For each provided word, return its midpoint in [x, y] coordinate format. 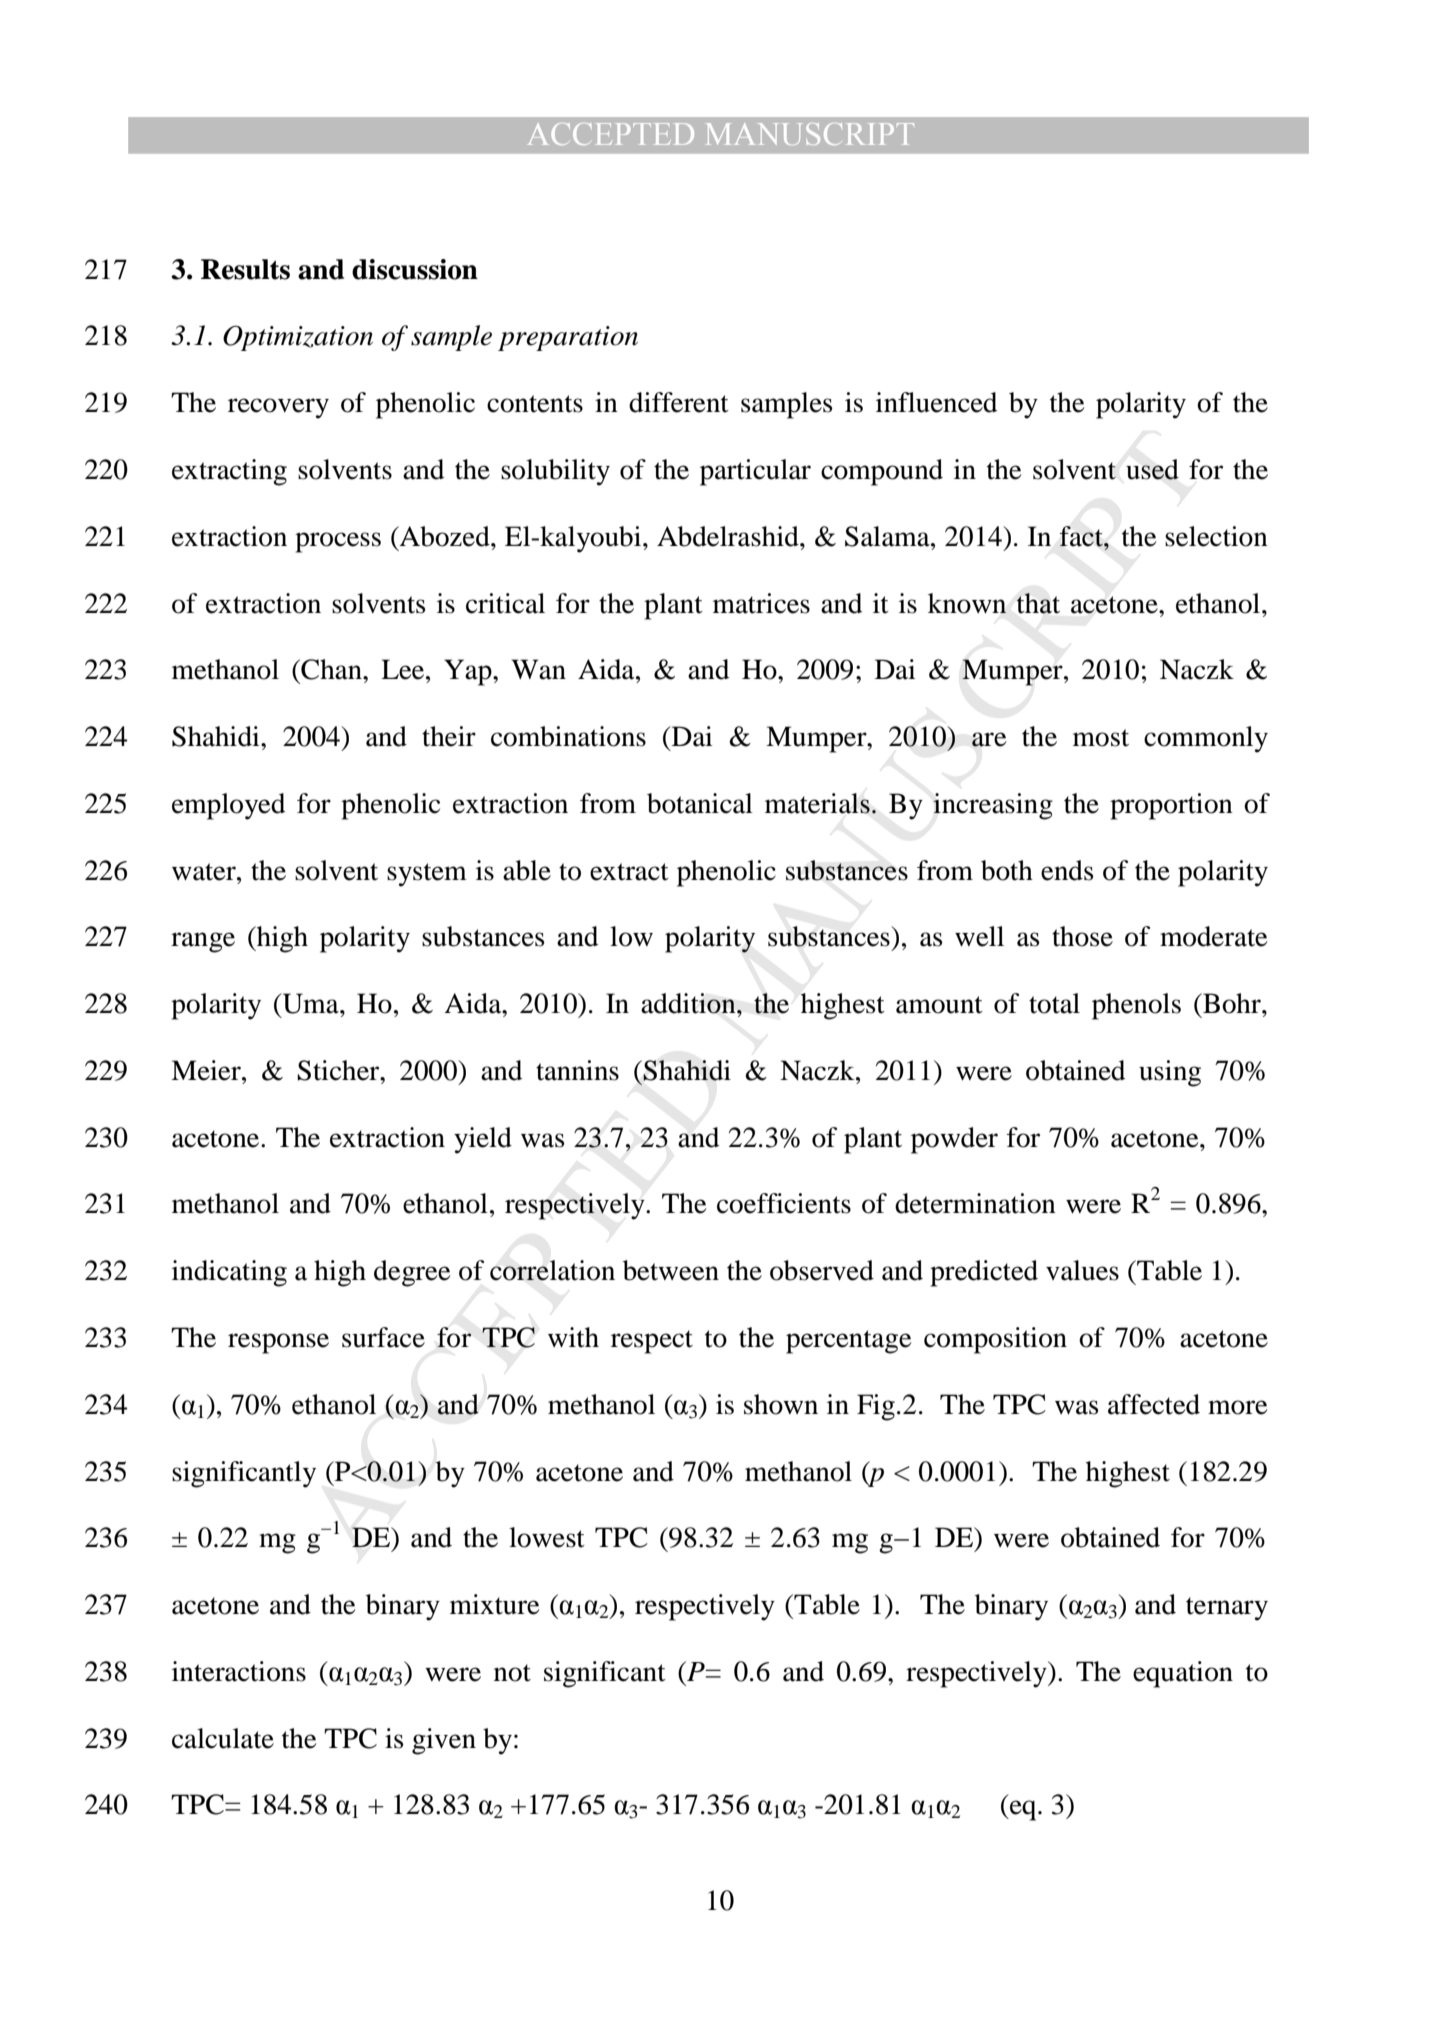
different [679, 402]
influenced [936, 402]
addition [689, 1003]
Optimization [298, 338]
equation [1183, 1674]
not [512, 1673]
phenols [1136, 1006]
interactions [239, 1671]
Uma [310, 1003]
